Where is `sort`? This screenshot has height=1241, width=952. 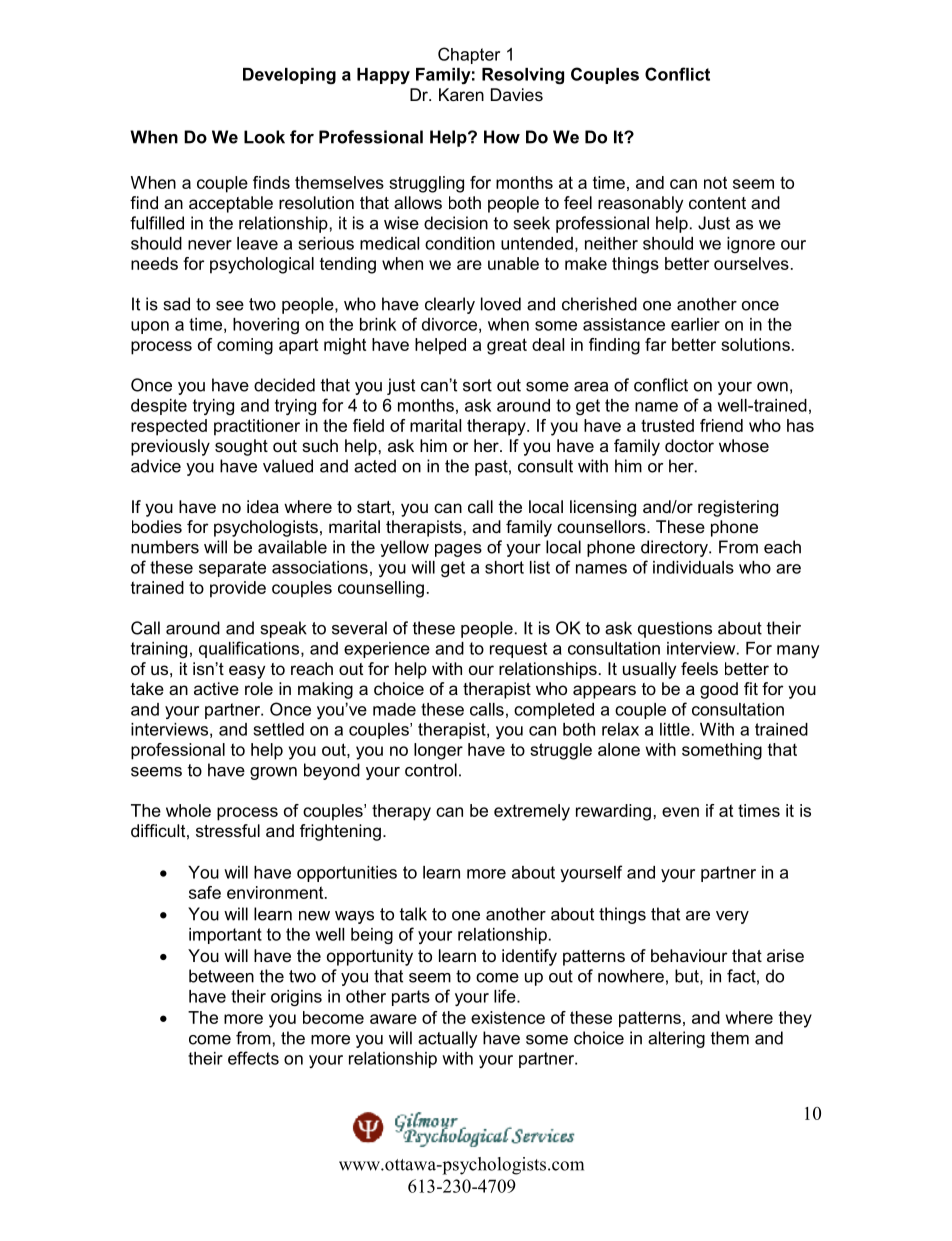 sort is located at coordinates (477, 385).
